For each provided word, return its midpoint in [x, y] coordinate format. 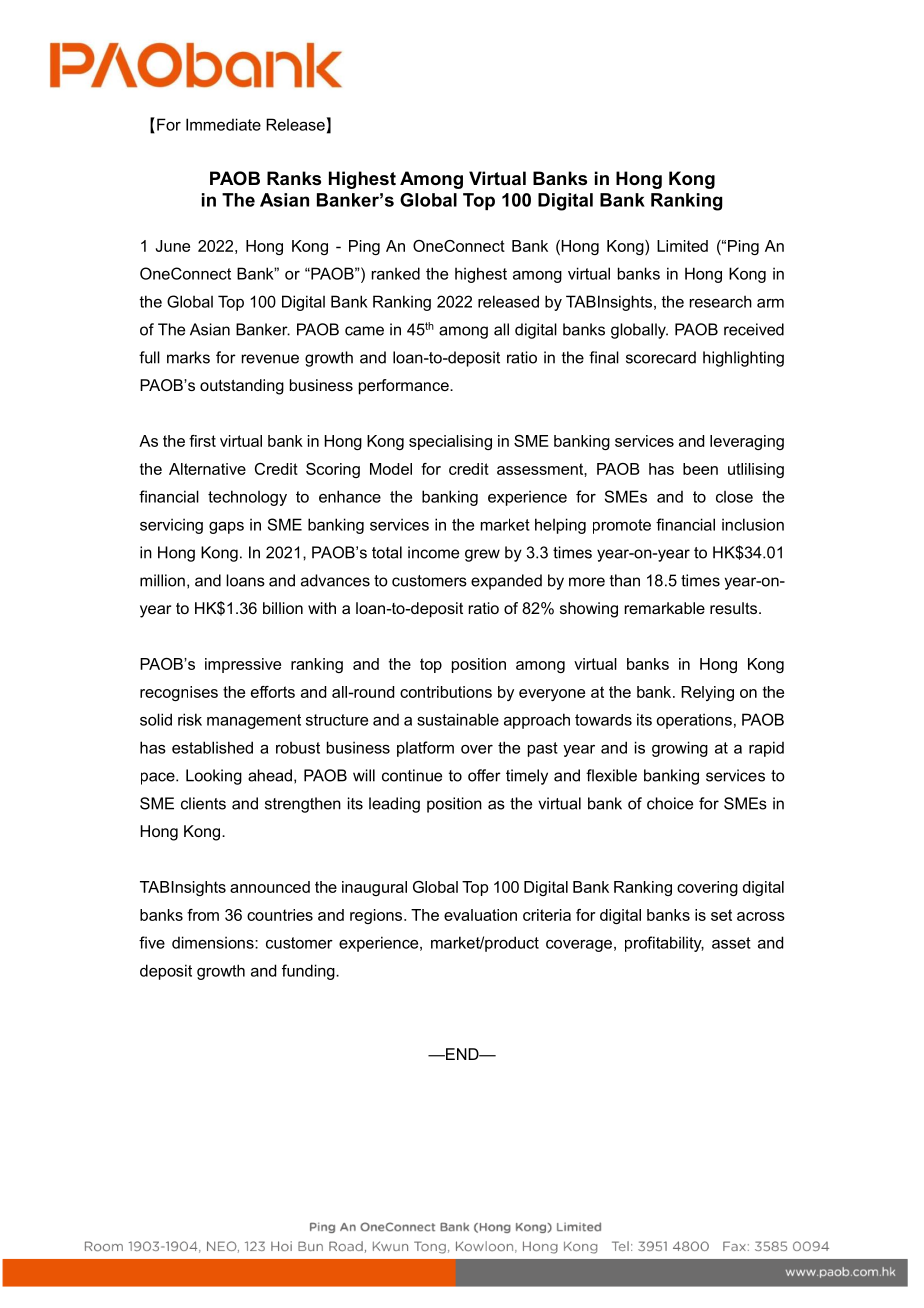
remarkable [665, 608]
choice [670, 803]
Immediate [223, 124]
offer [484, 775]
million [162, 580]
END [462, 1054]
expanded [506, 582]
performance [405, 387]
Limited [682, 246]
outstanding [242, 387]
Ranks [294, 178]
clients [203, 803]
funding [309, 972]
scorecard [661, 357]
